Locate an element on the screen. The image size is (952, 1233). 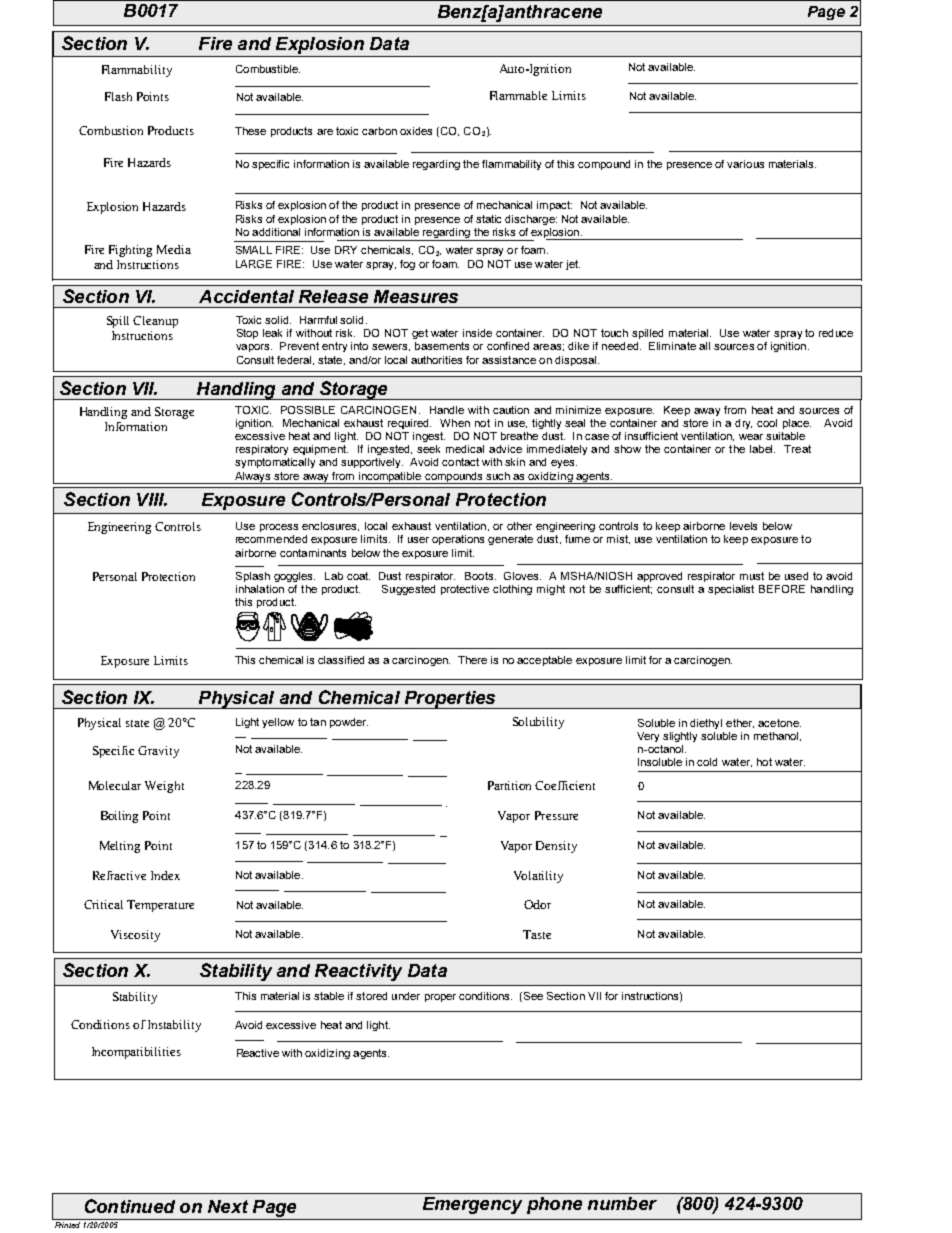
These is located at coordinates (250, 131).
